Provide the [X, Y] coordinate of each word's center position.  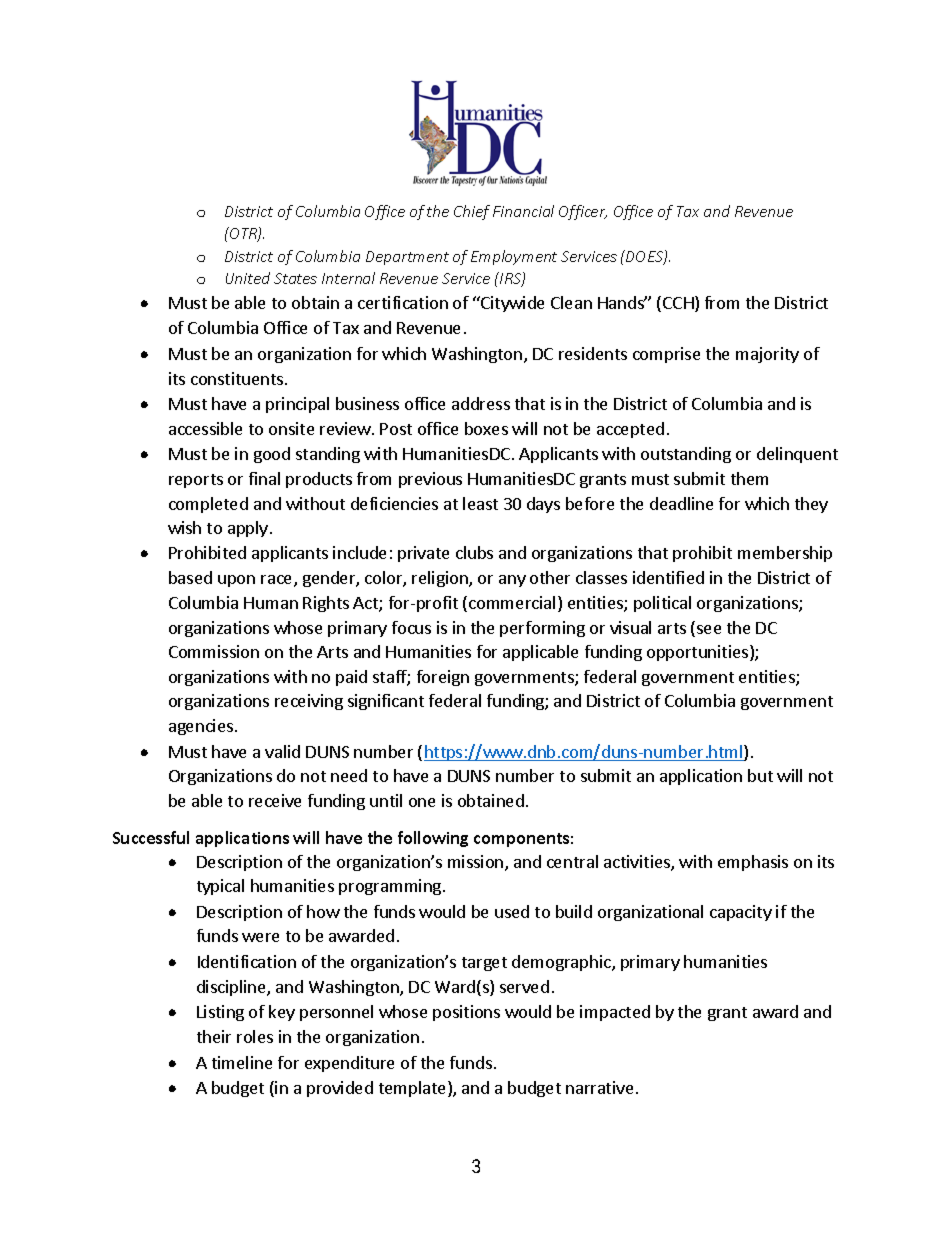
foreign [443, 678]
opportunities [699, 653]
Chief [472, 212]
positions [466, 1013]
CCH [679, 304]
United [248, 278]
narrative [599, 1087]
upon [236, 581]
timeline [242, 1062]
